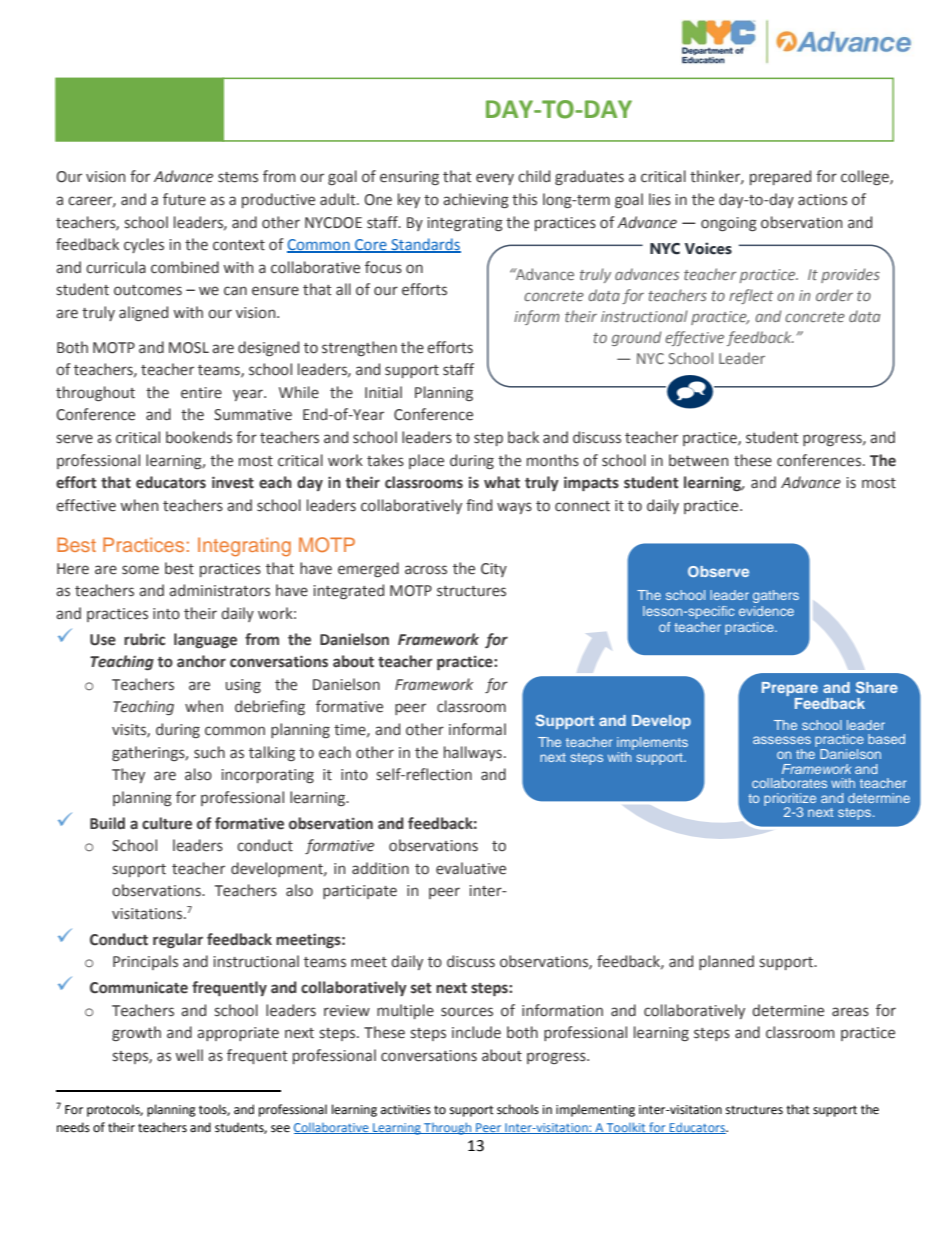  Describe the element at coordinates (184, 199) in the page. I see `future` at that location.
